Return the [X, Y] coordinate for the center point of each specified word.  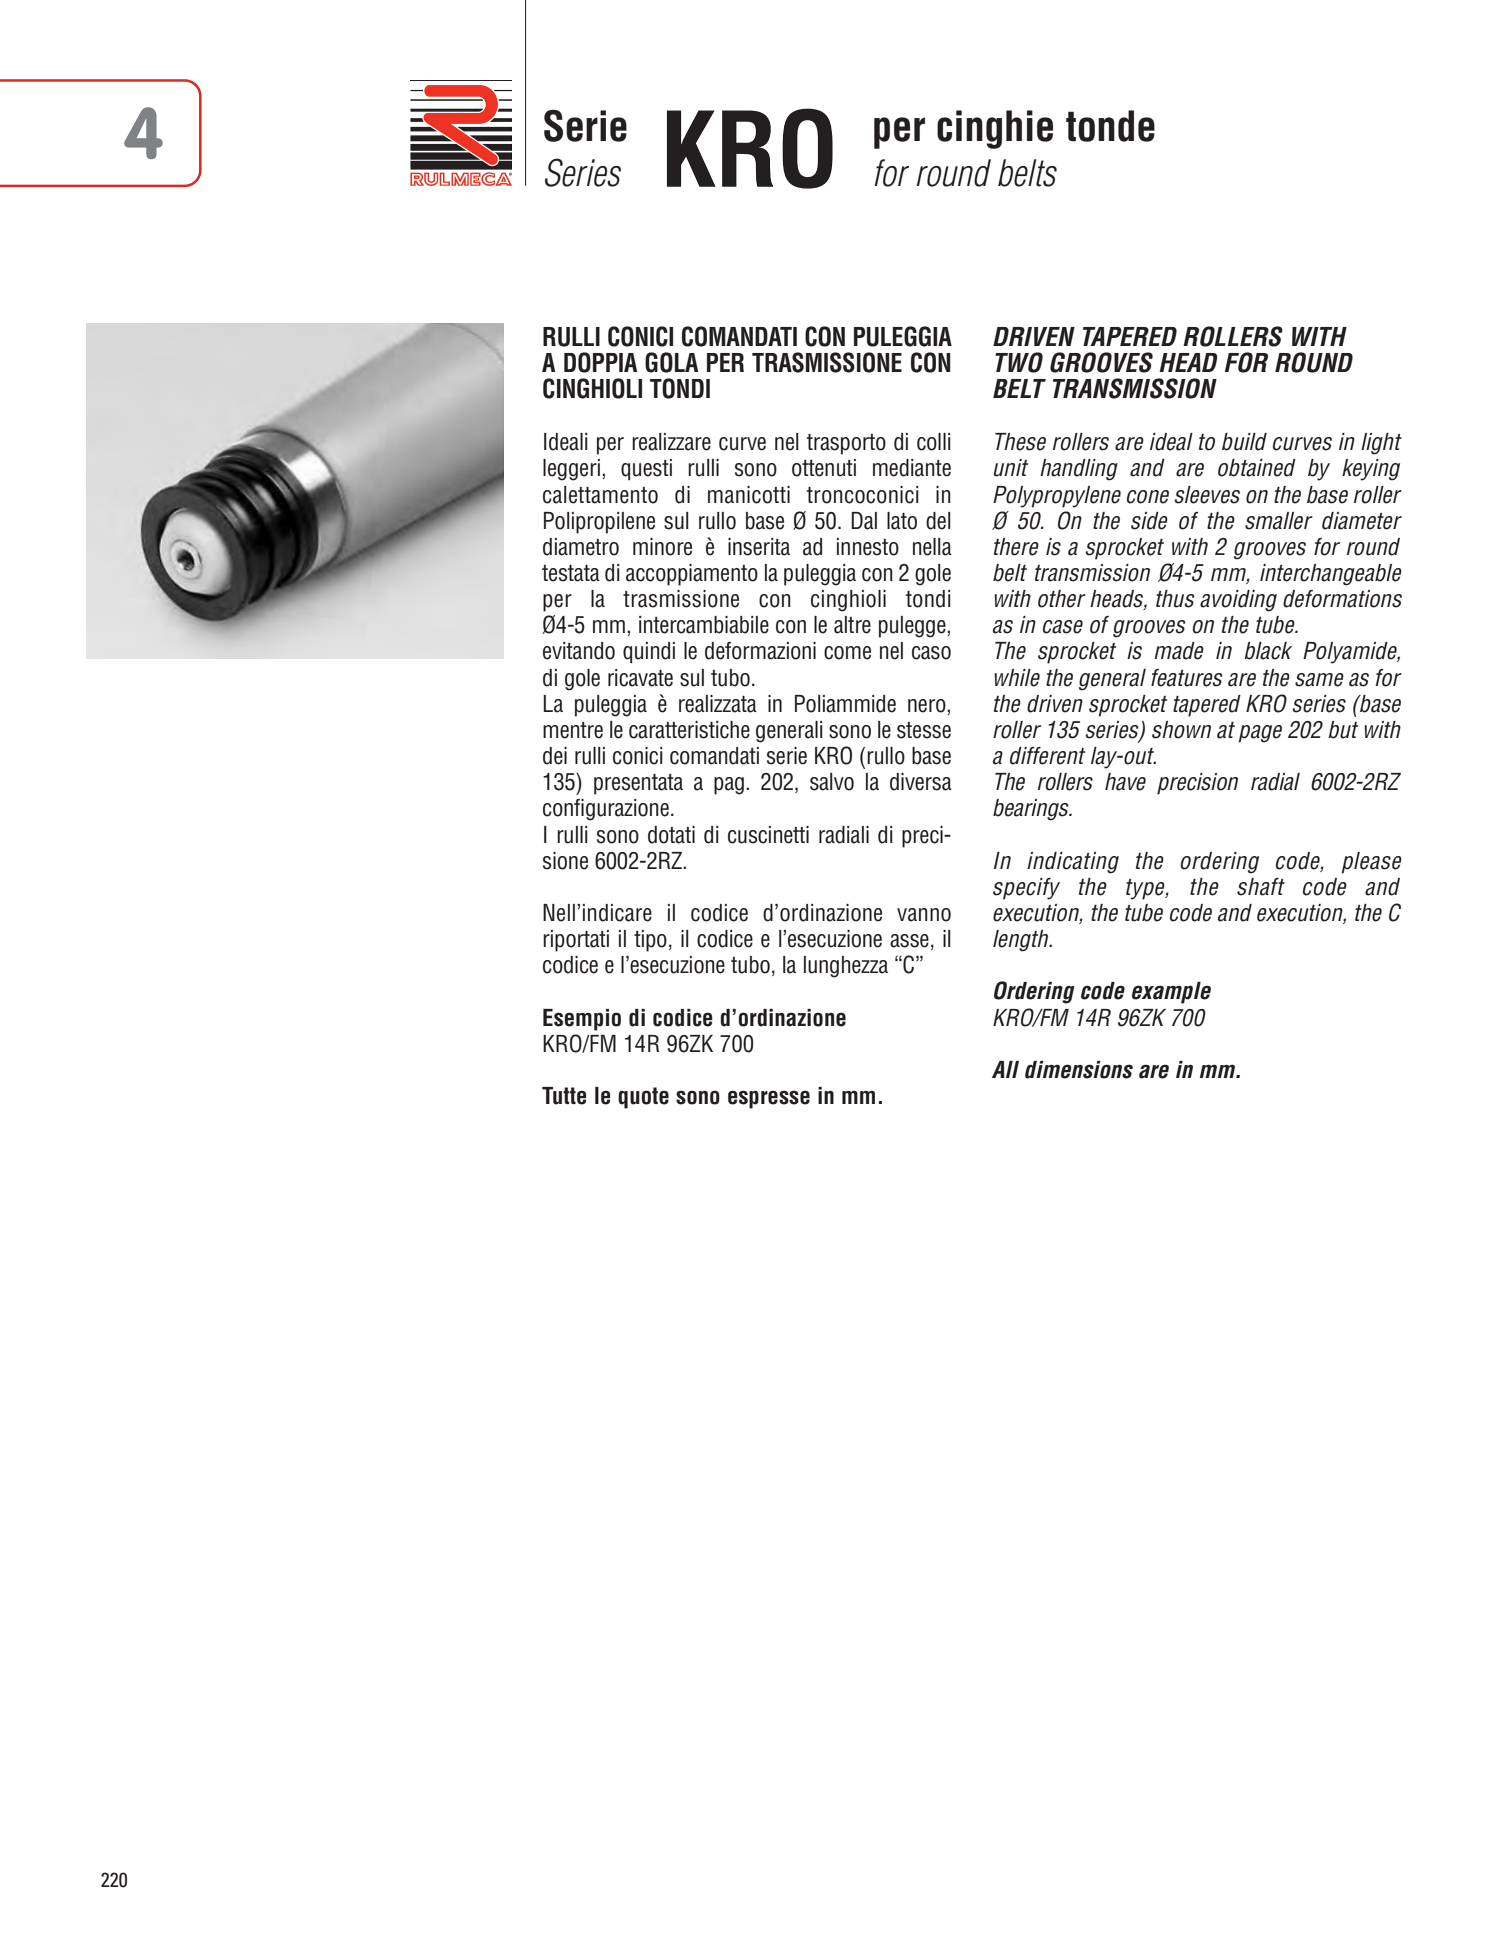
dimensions [1079, 1070]
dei [555, 756]
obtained [1257, 468]
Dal [864, 521]
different [1047, 756]
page [1260, 734]
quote [643, 1098]
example [1171, 993]
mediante [912, 468]
